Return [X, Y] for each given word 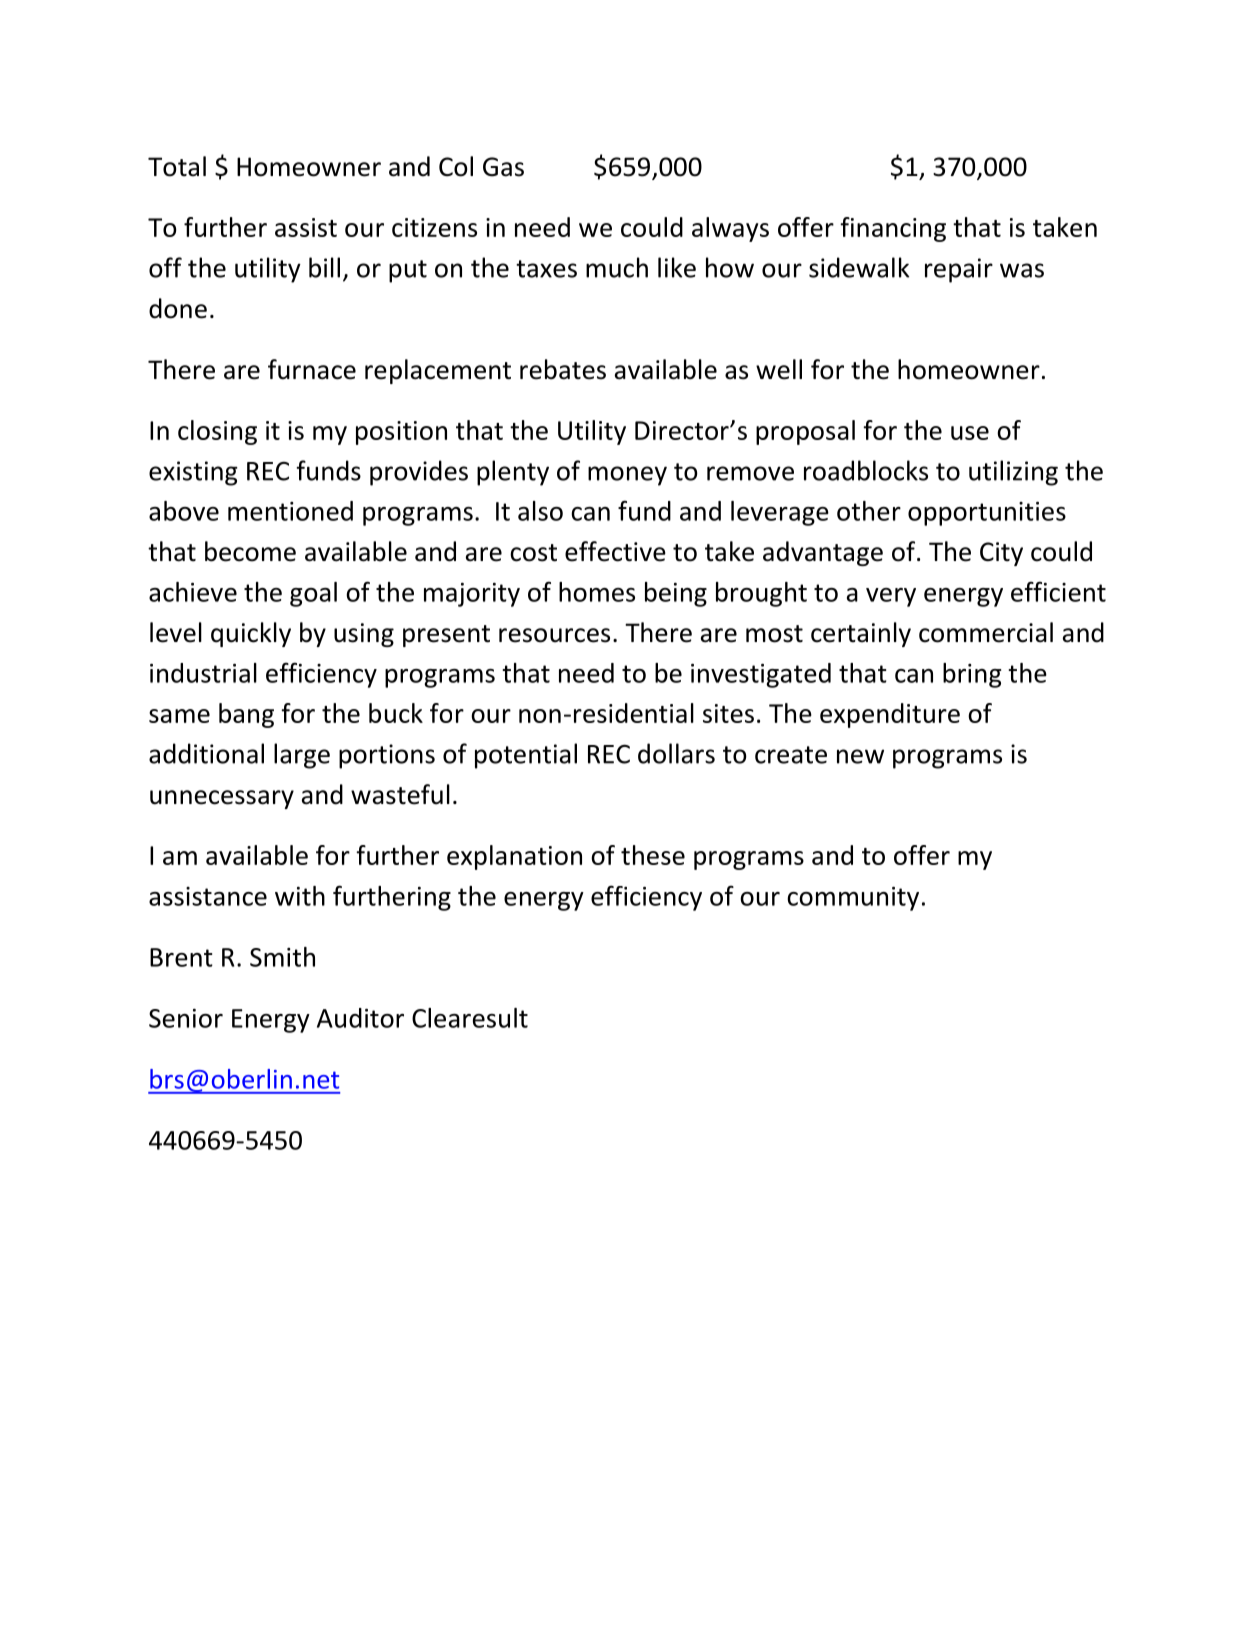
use [970, 433]
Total [177, 166]
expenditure [890, 715]
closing [217, 432]
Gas [503, 167]
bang [246, 715]
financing [893, 229]
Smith [282, 957]
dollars [676, 753]
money [627, 476]
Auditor [360, 1018]
